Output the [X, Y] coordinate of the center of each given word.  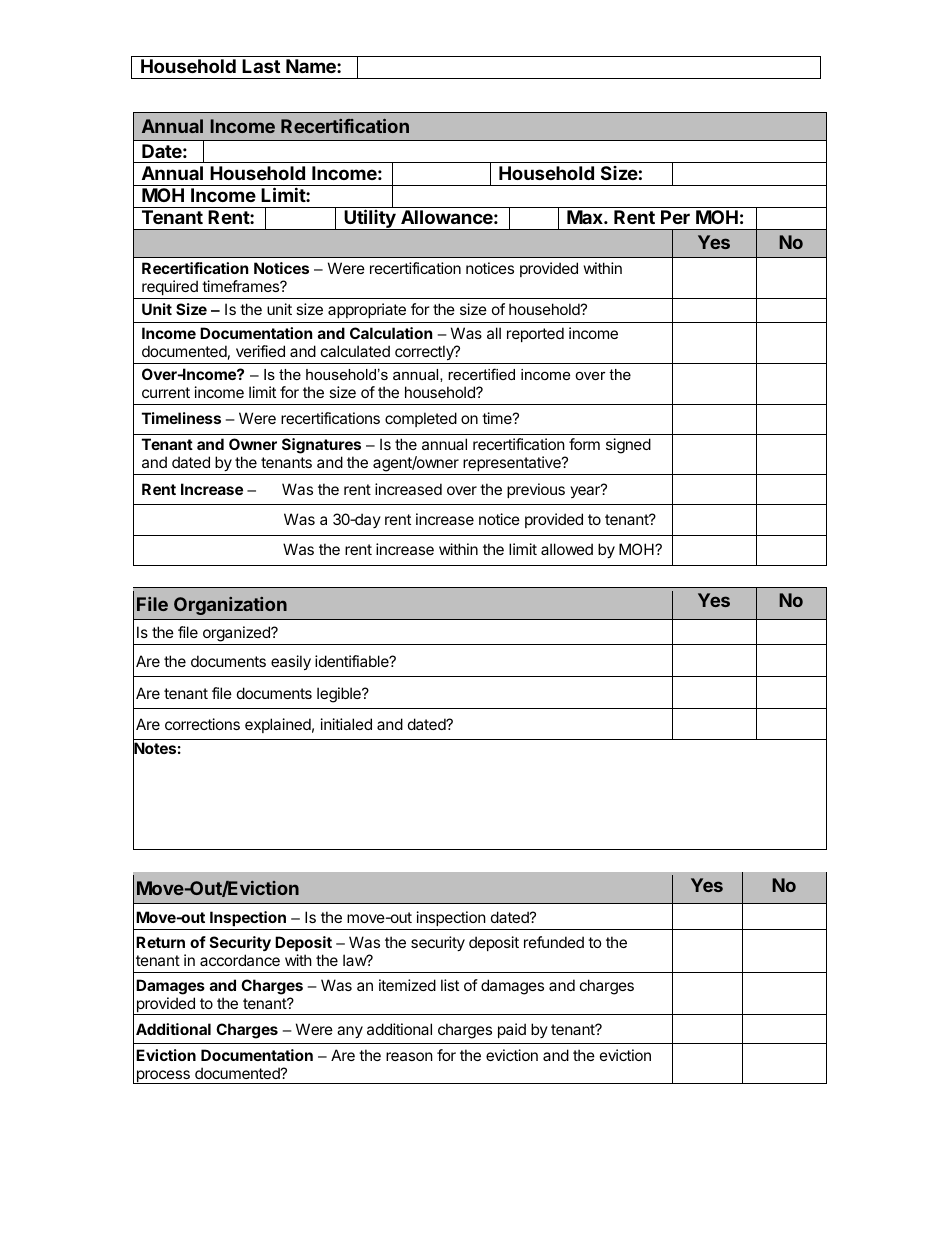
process [163, 1077]
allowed [567, 549]
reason [409, 1056]
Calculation [391, 333]
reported [535, 334]
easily [291, 662]
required [170, 287]
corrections [202, 724]
